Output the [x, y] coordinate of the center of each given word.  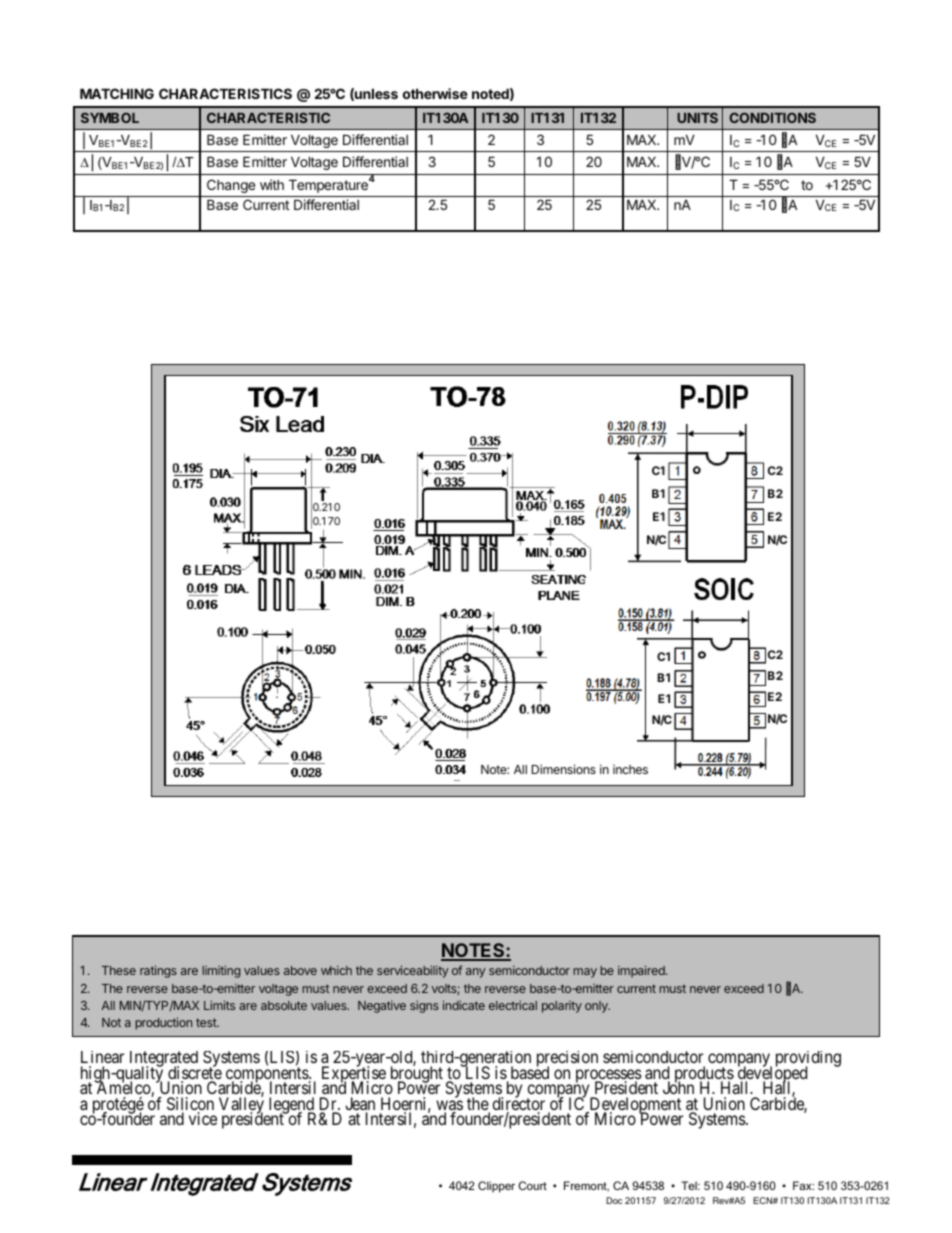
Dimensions [564, 769]
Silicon [190, 1105]
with [272, 184]
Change [231, 186]
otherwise [435, 93]
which [336, 970]
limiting [221, 971]
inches [630, 769]
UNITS [697, 117]
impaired [642, 971]
